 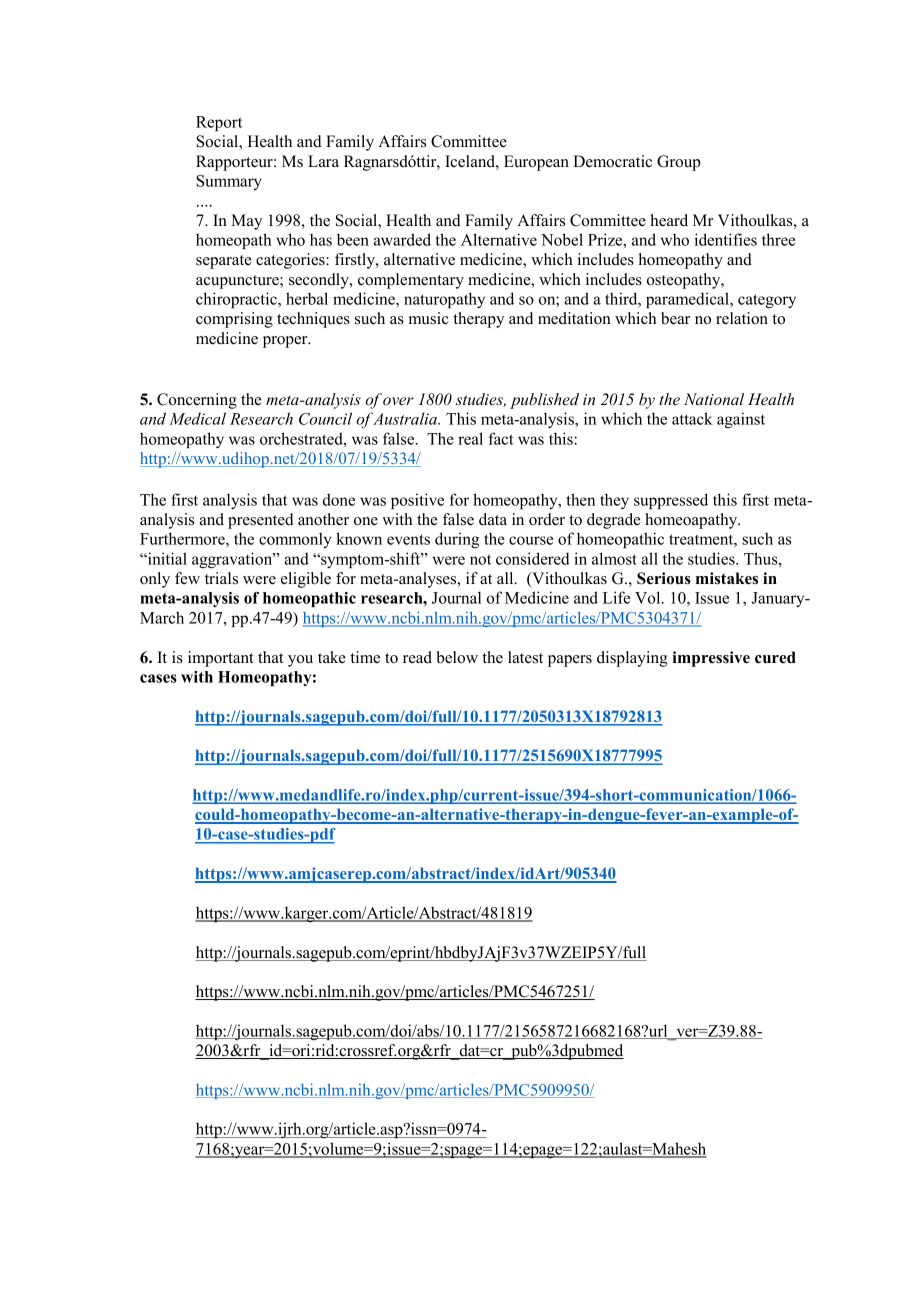 What do you see at coordinates (261, 521) in the screenshot?
I see `presented` at bounding box center [261, 521].
